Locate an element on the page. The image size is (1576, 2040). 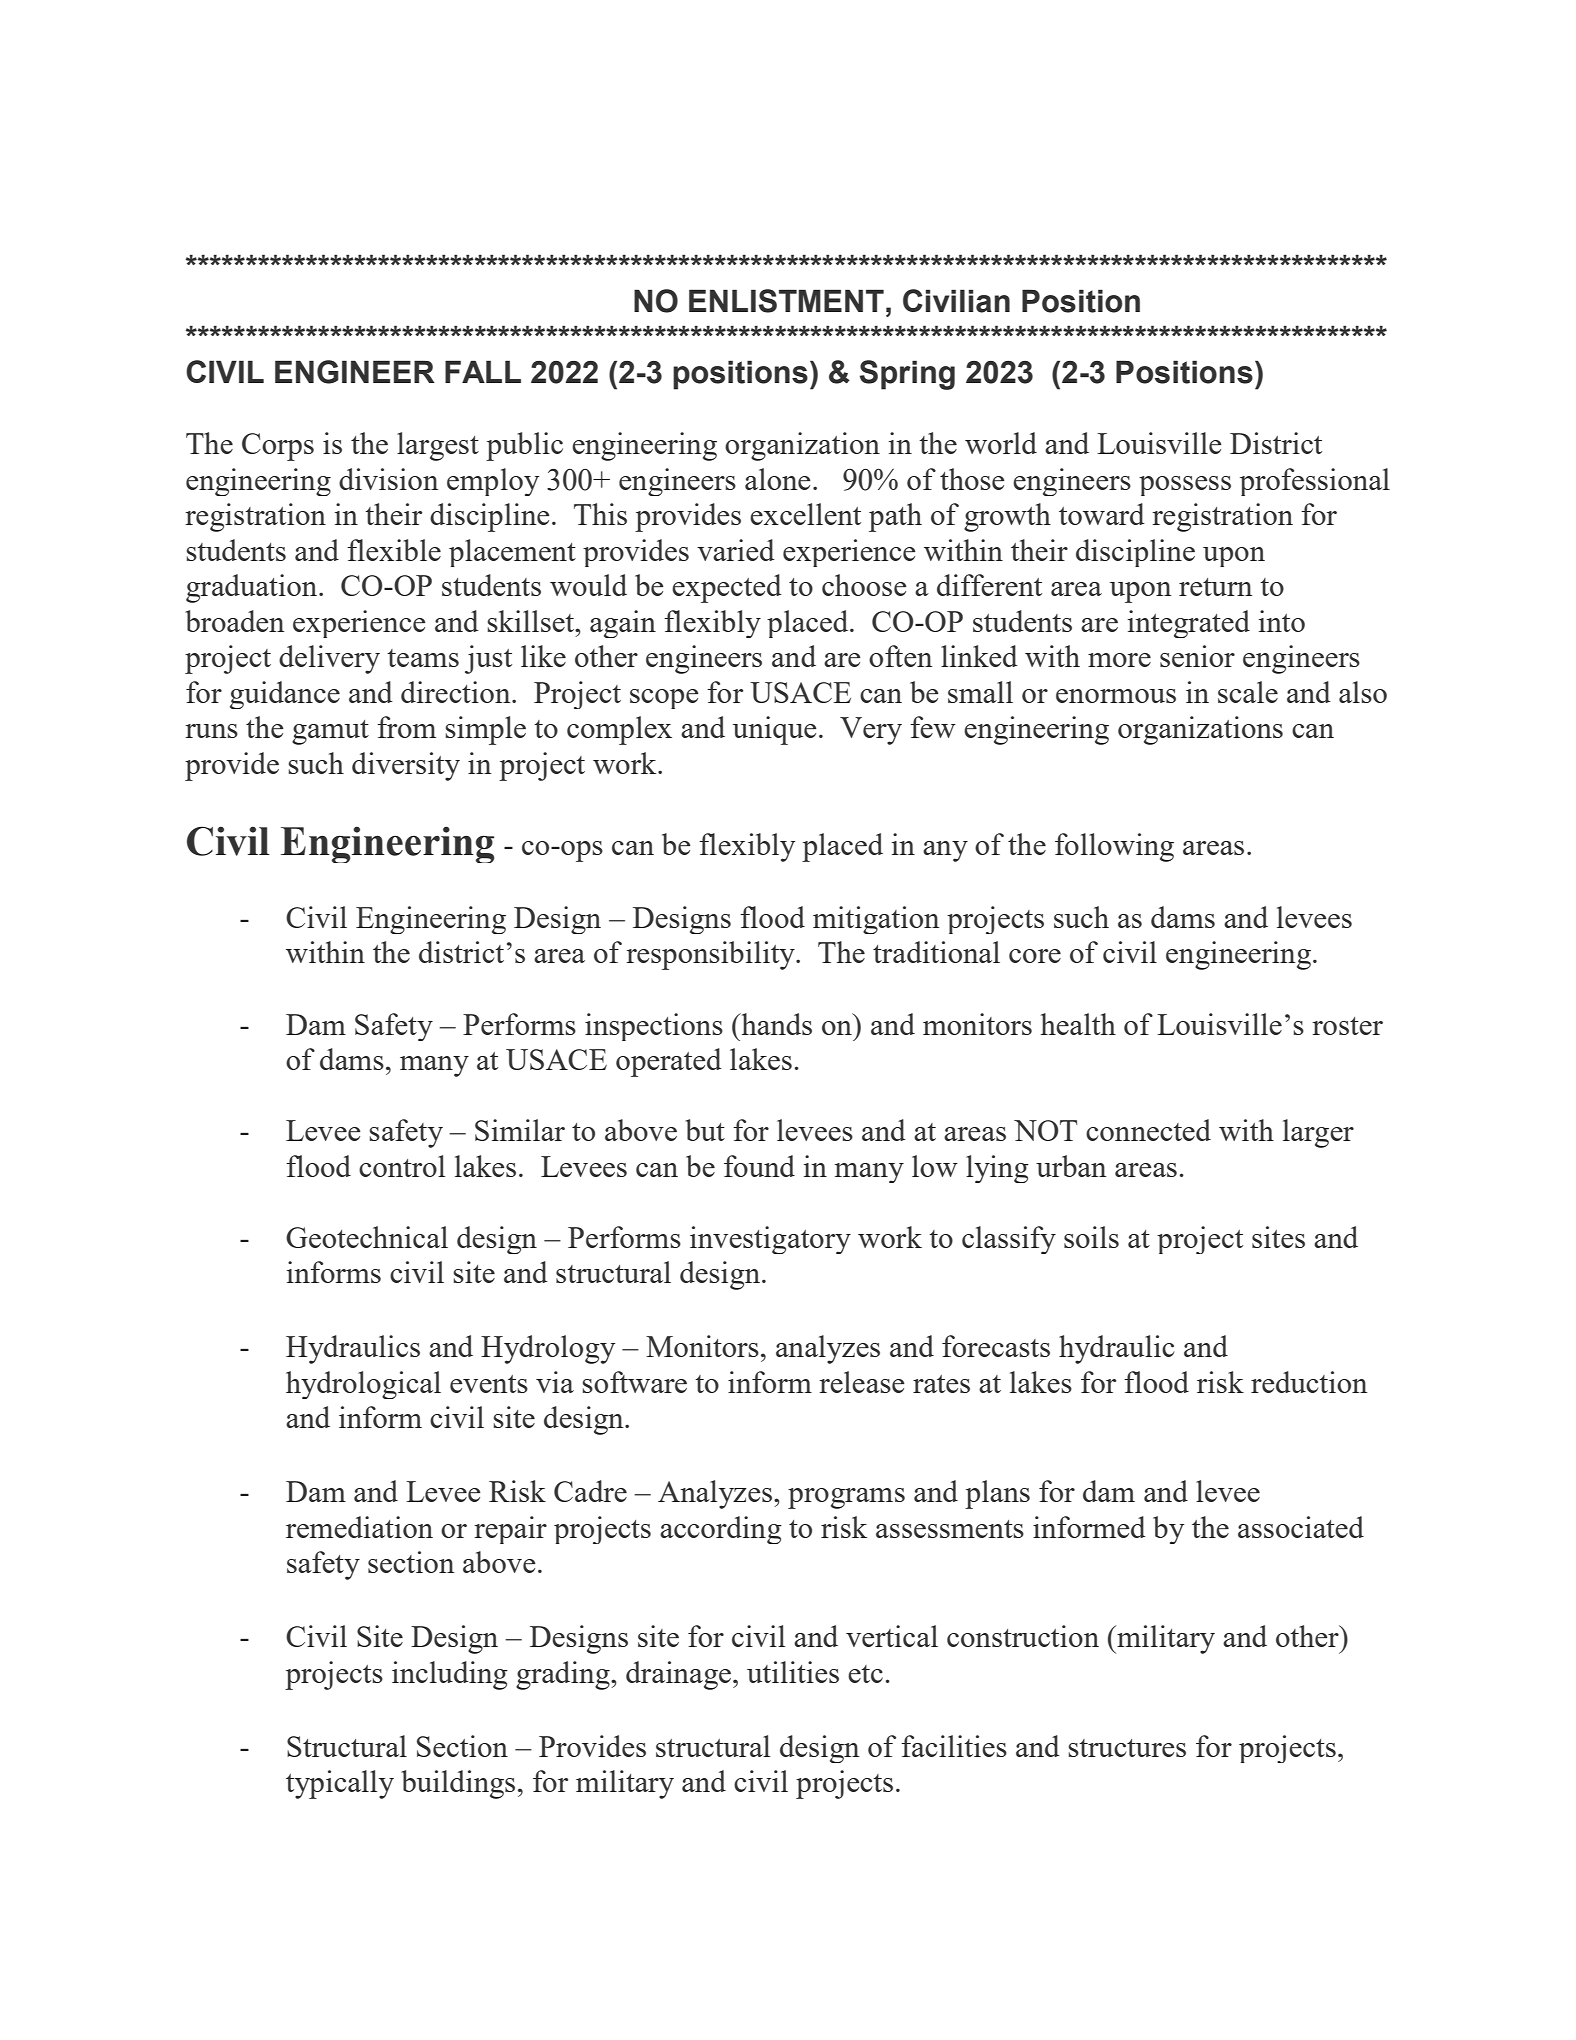
FALL is located at coordinates (483, 371).
